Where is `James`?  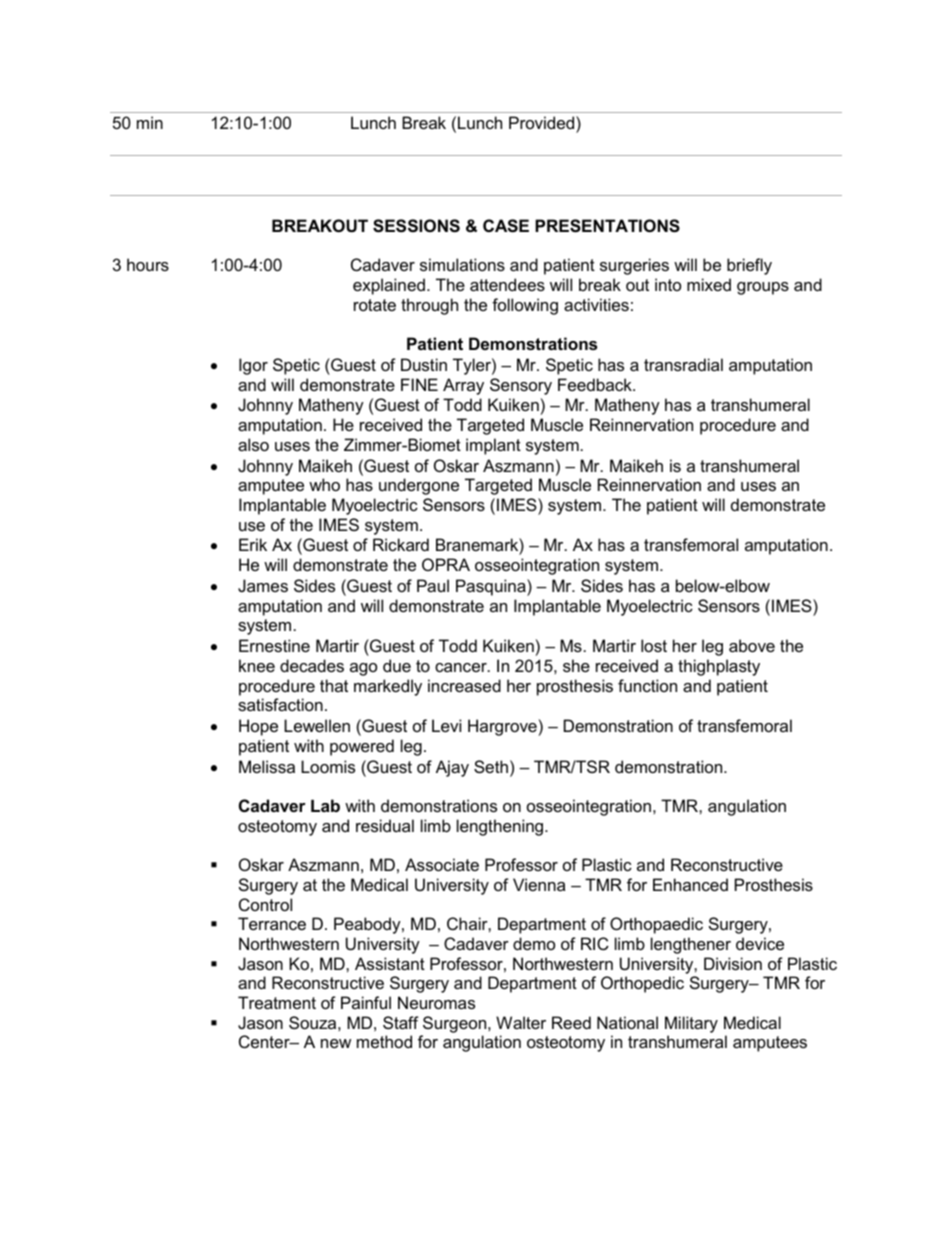
James is located at coordinates (263, 585).
